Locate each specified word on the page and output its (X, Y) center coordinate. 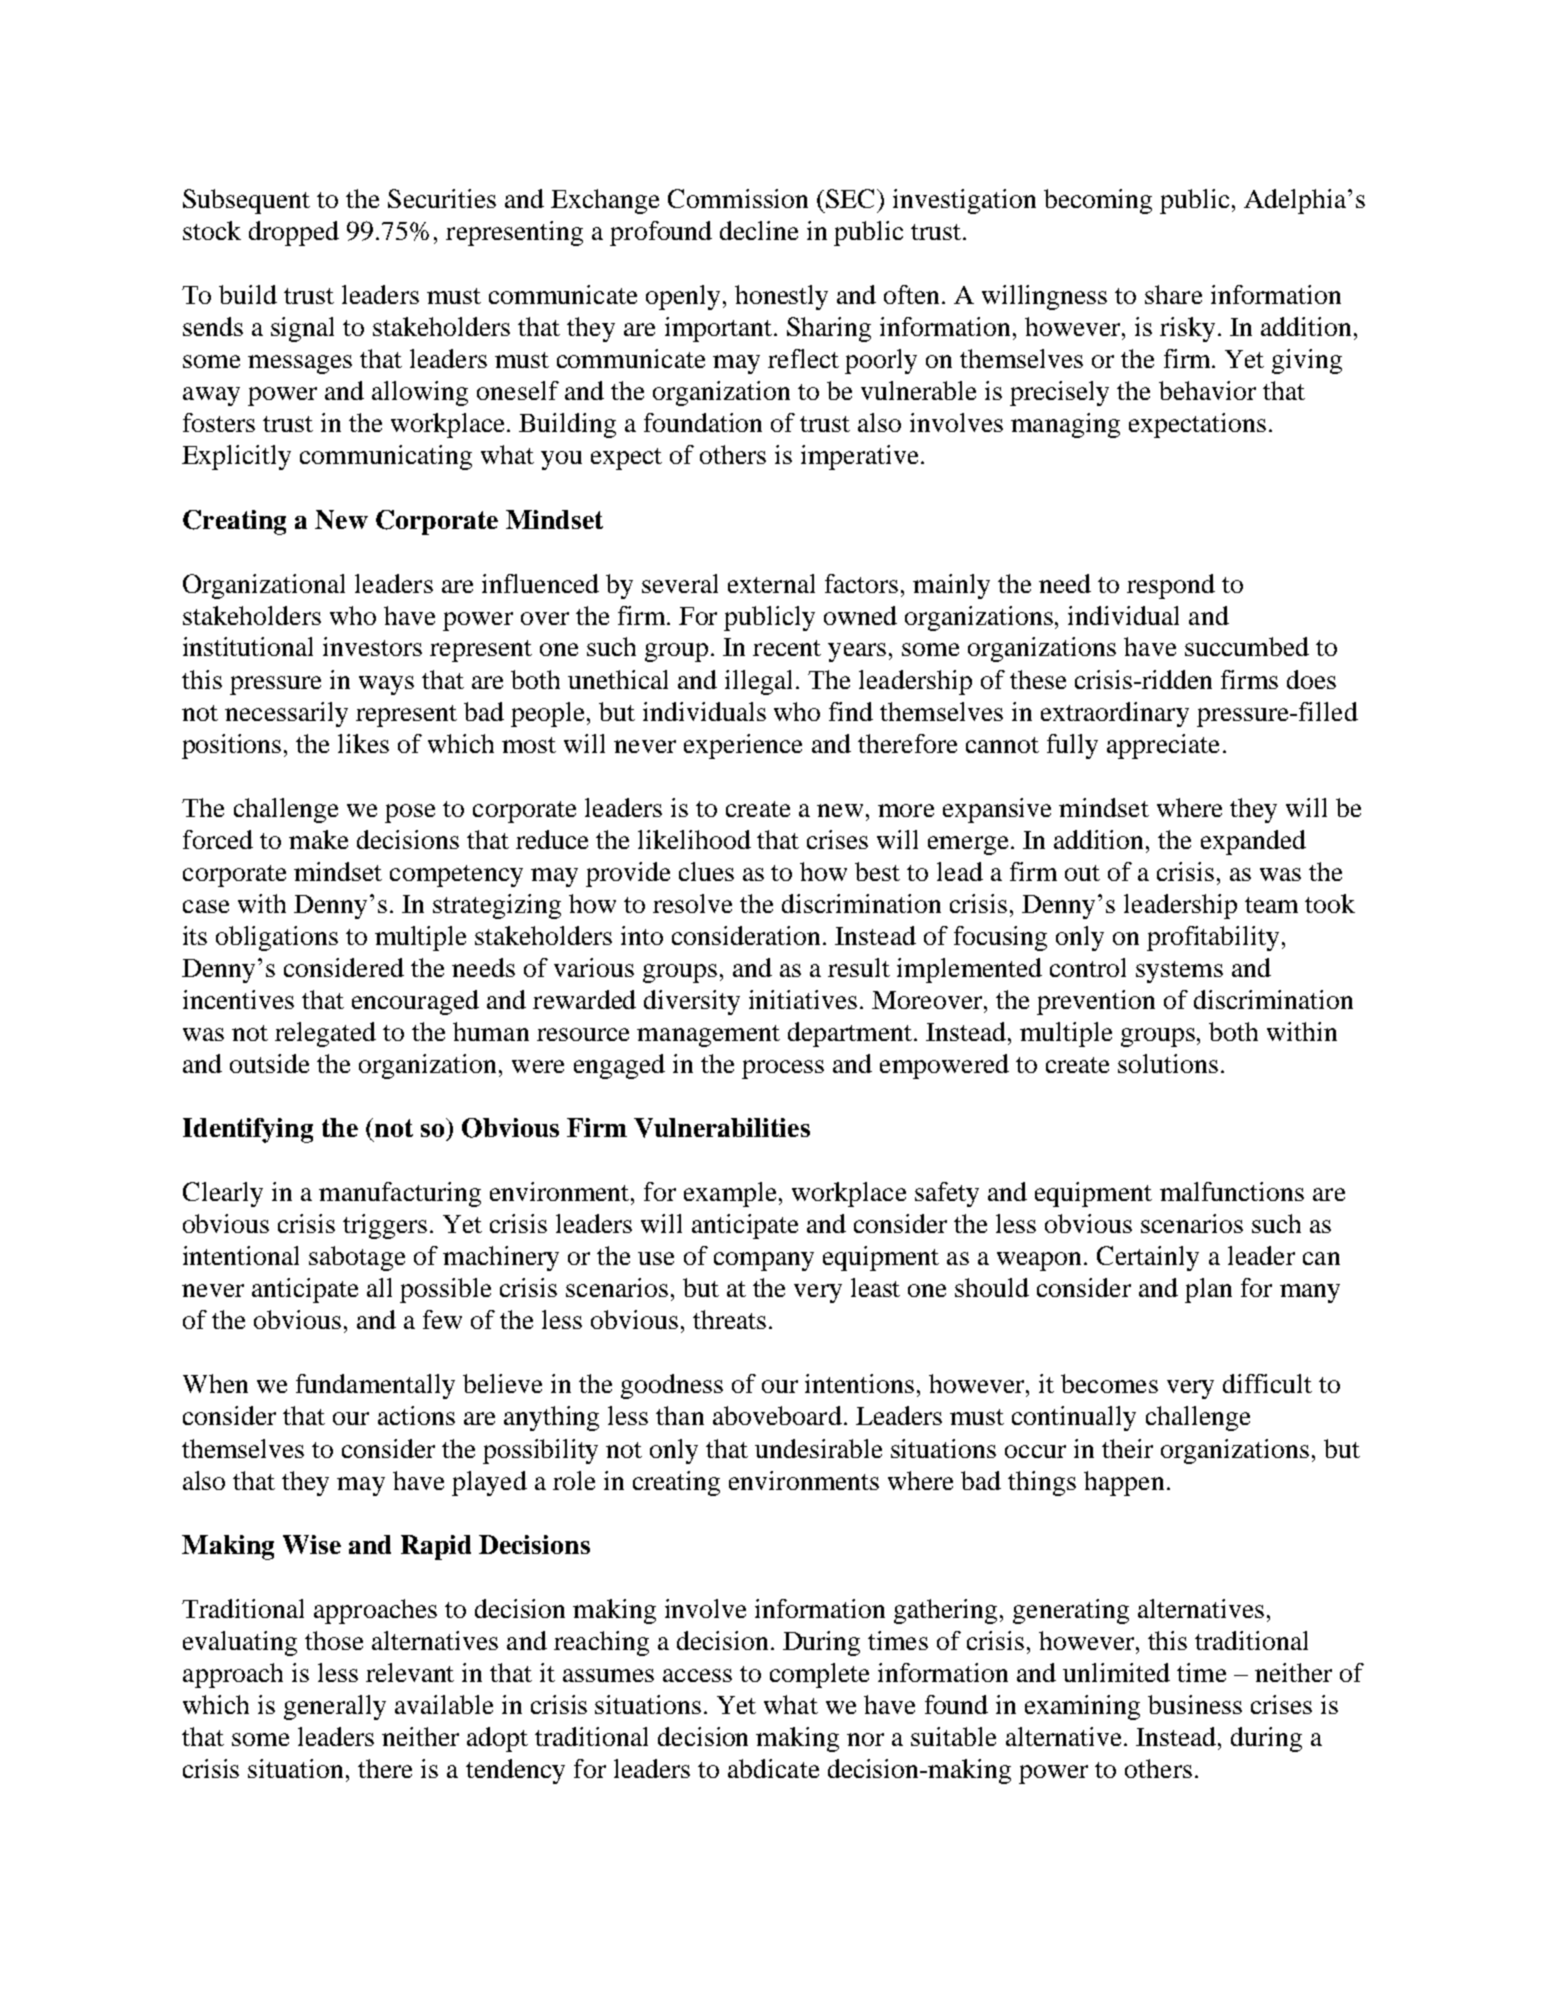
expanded (1253, 842)
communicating (386, 457)
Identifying (248, 1130)
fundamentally (375, 1386)
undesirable (818, 1448)
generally (335, 1707)
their (1127, 1448)
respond (1171, 586)
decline (759, 230)
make (318, 839)
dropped (294, 233)
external (771, 583)
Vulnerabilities (722, 1128)
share (1173, 294)
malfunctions (1232, 1191)
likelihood (694, 839)
